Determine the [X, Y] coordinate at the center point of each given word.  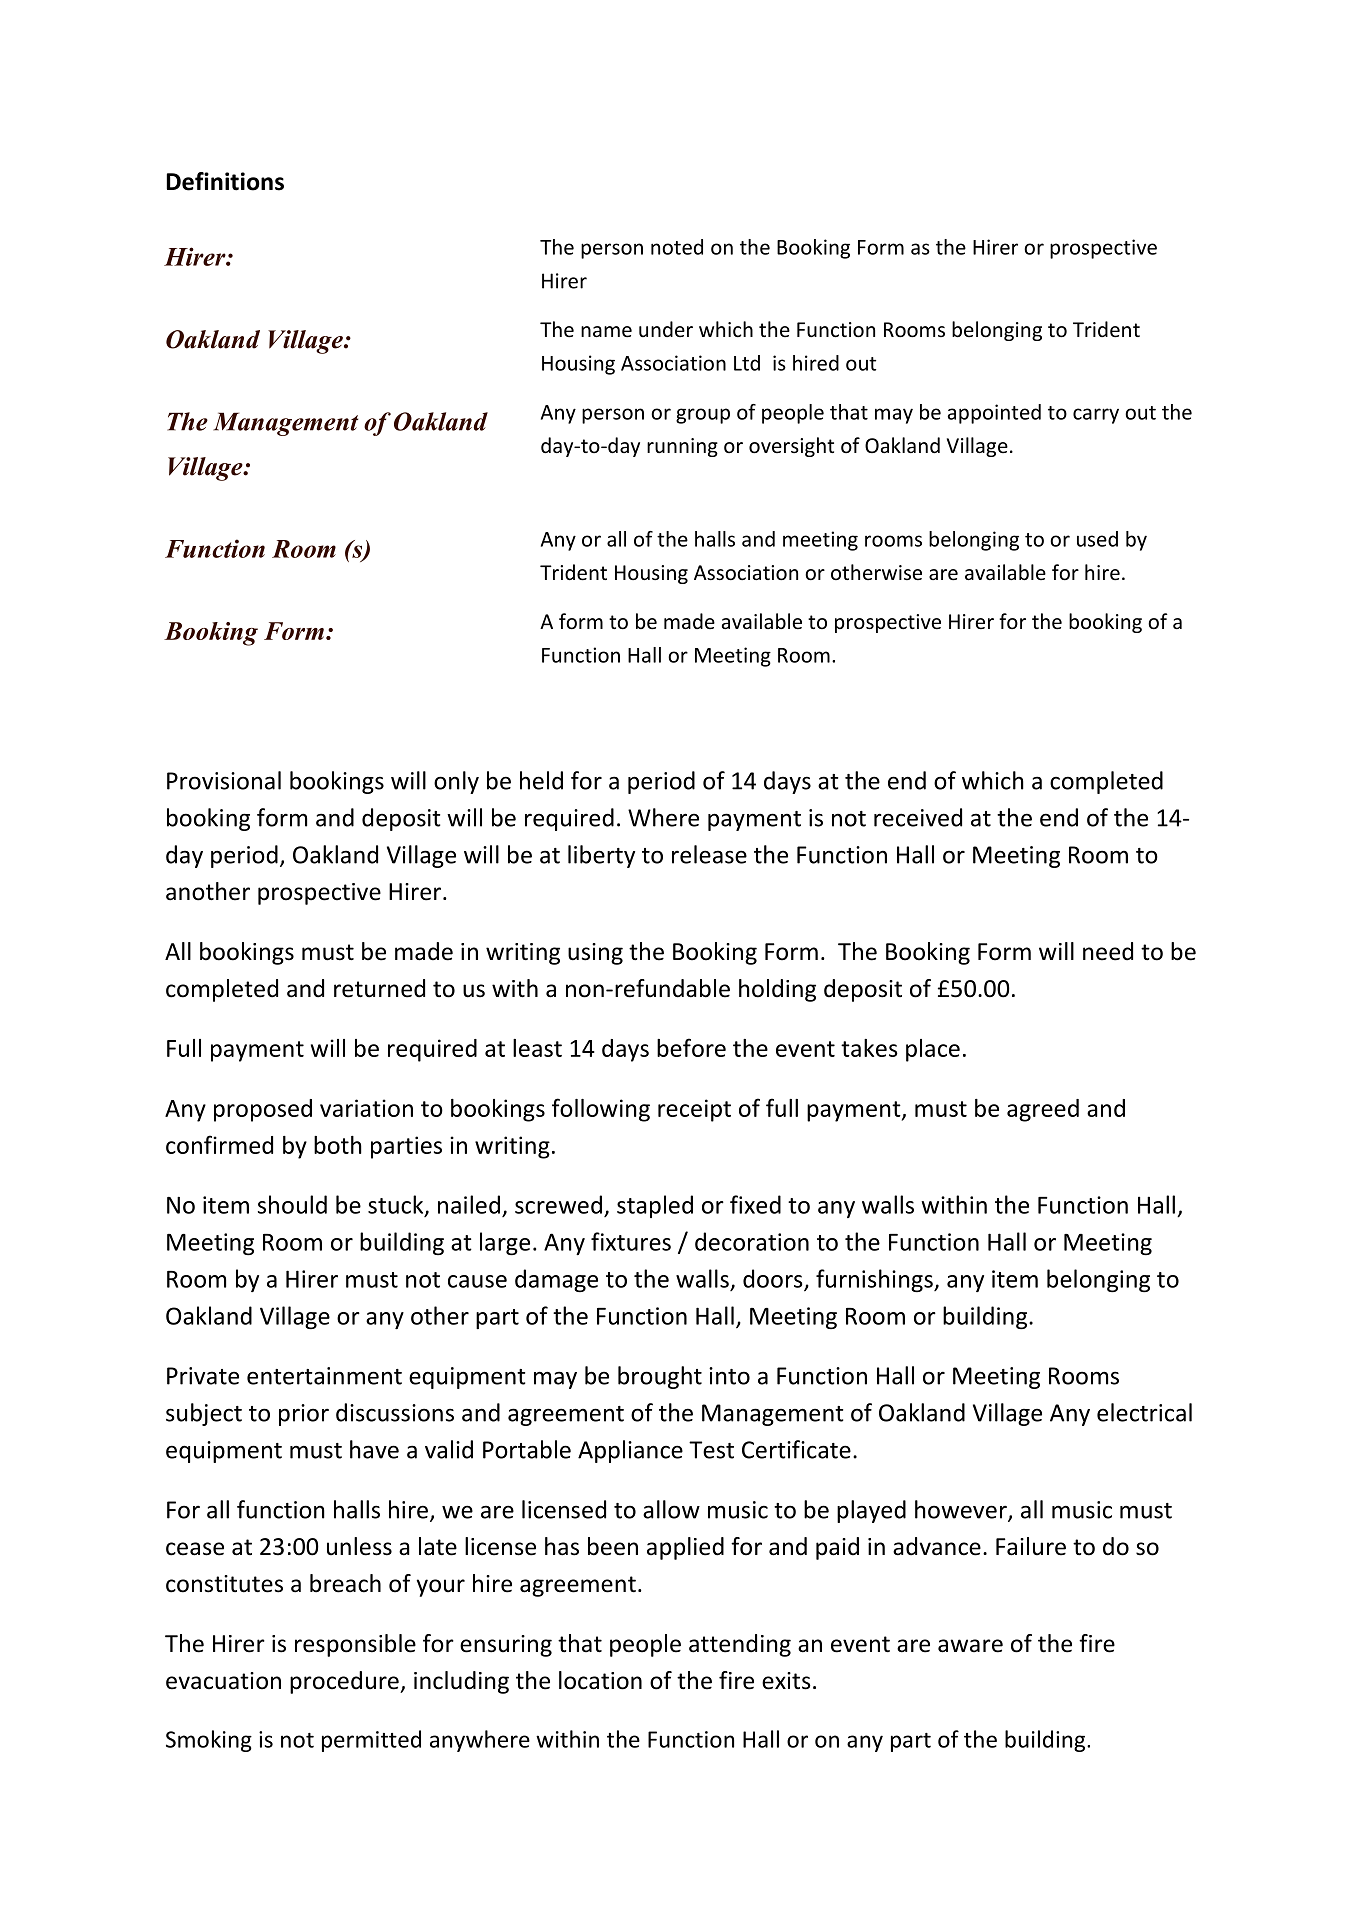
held [541, 780]
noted [677, 247]
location [600, 1680]
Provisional [224, 780]
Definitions [225, 181]
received [918, 817]
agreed [1043, 1110]
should [292, 1204]
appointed [994, 414]
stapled [655, 1206]
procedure [345, 1682]
